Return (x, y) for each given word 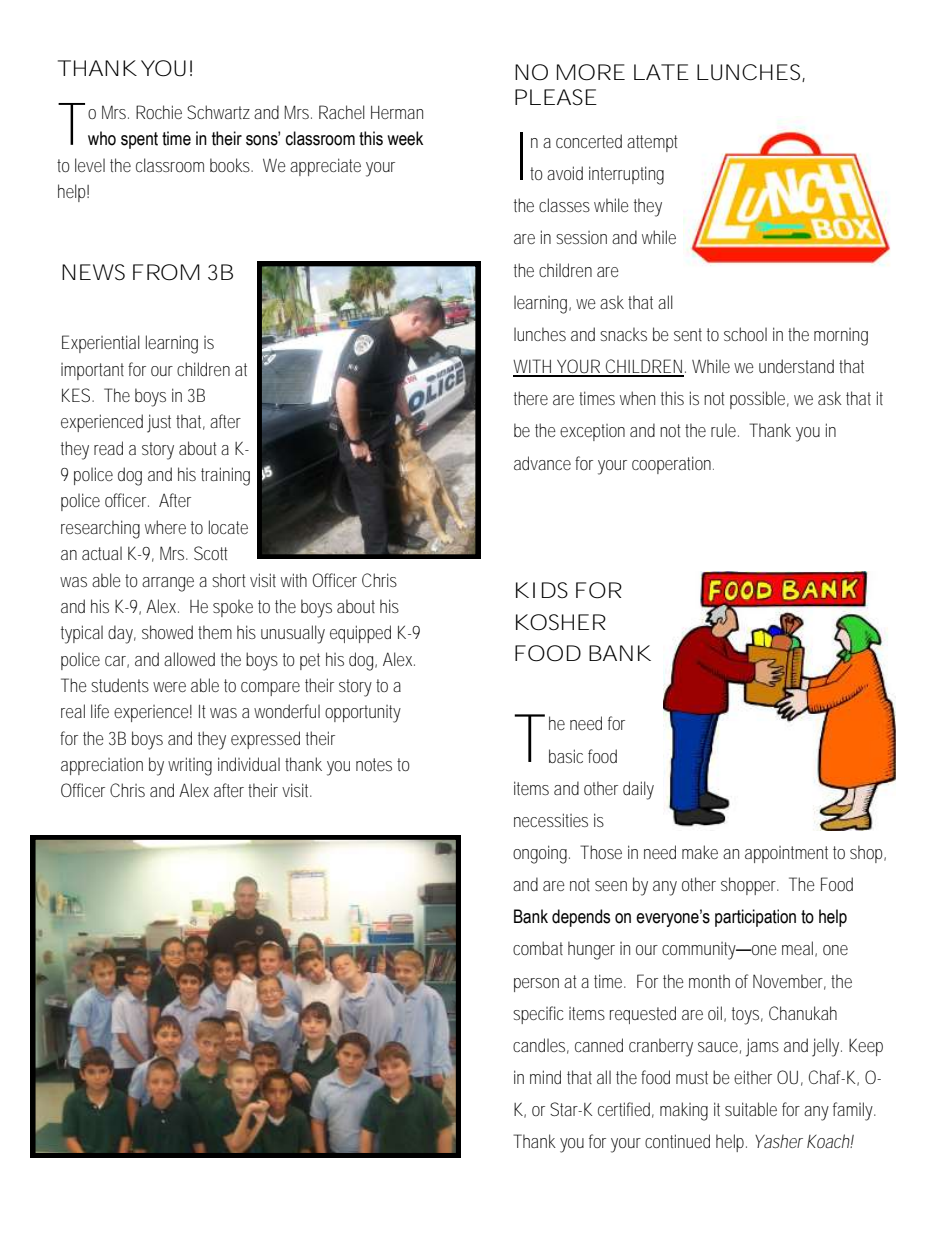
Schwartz (218, 112)
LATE (661, 72)
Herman (397, 112)
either (753, 1077)
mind (545, 1077)
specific (538, 1015)
